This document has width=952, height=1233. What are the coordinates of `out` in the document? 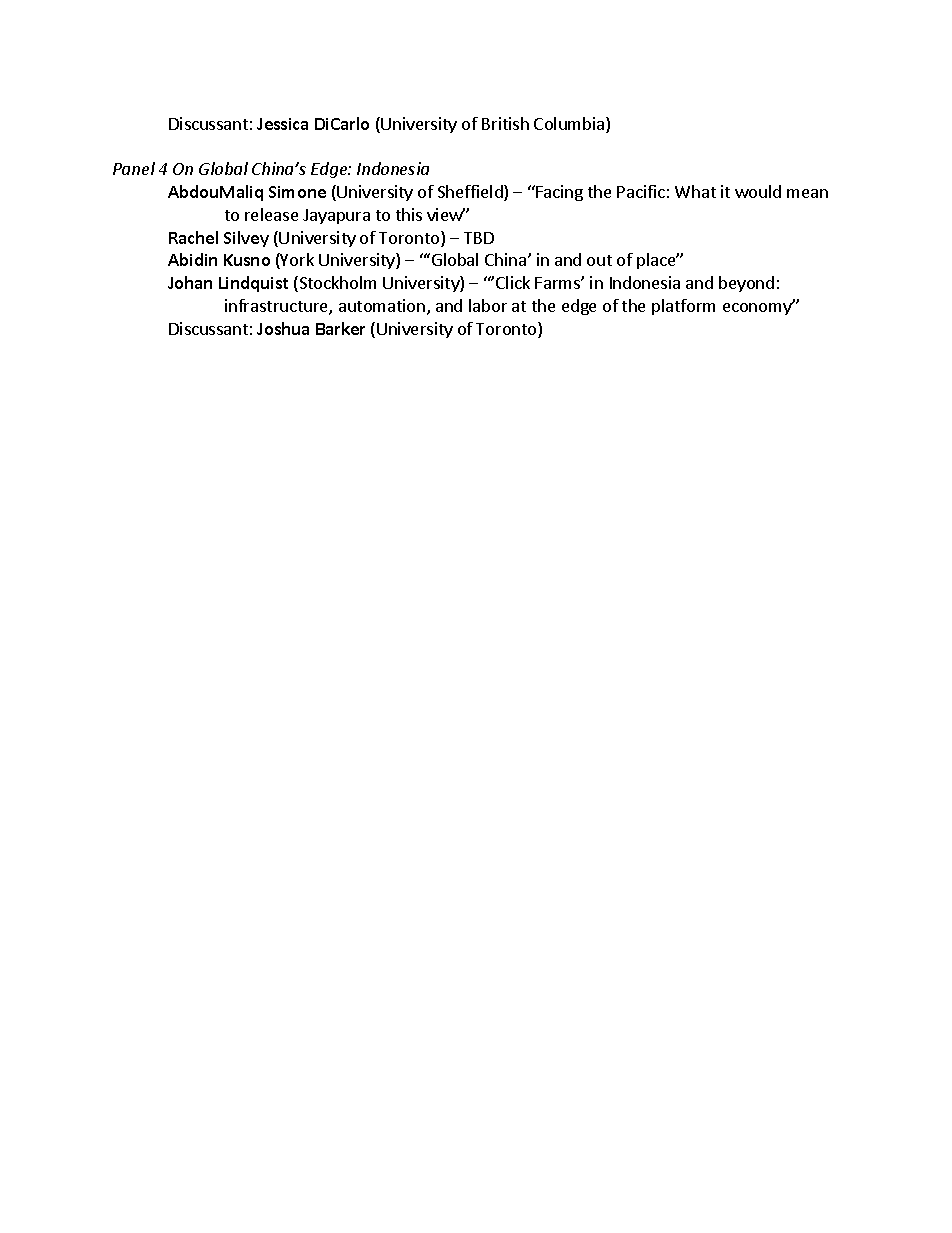 It's located at (599, 260).
